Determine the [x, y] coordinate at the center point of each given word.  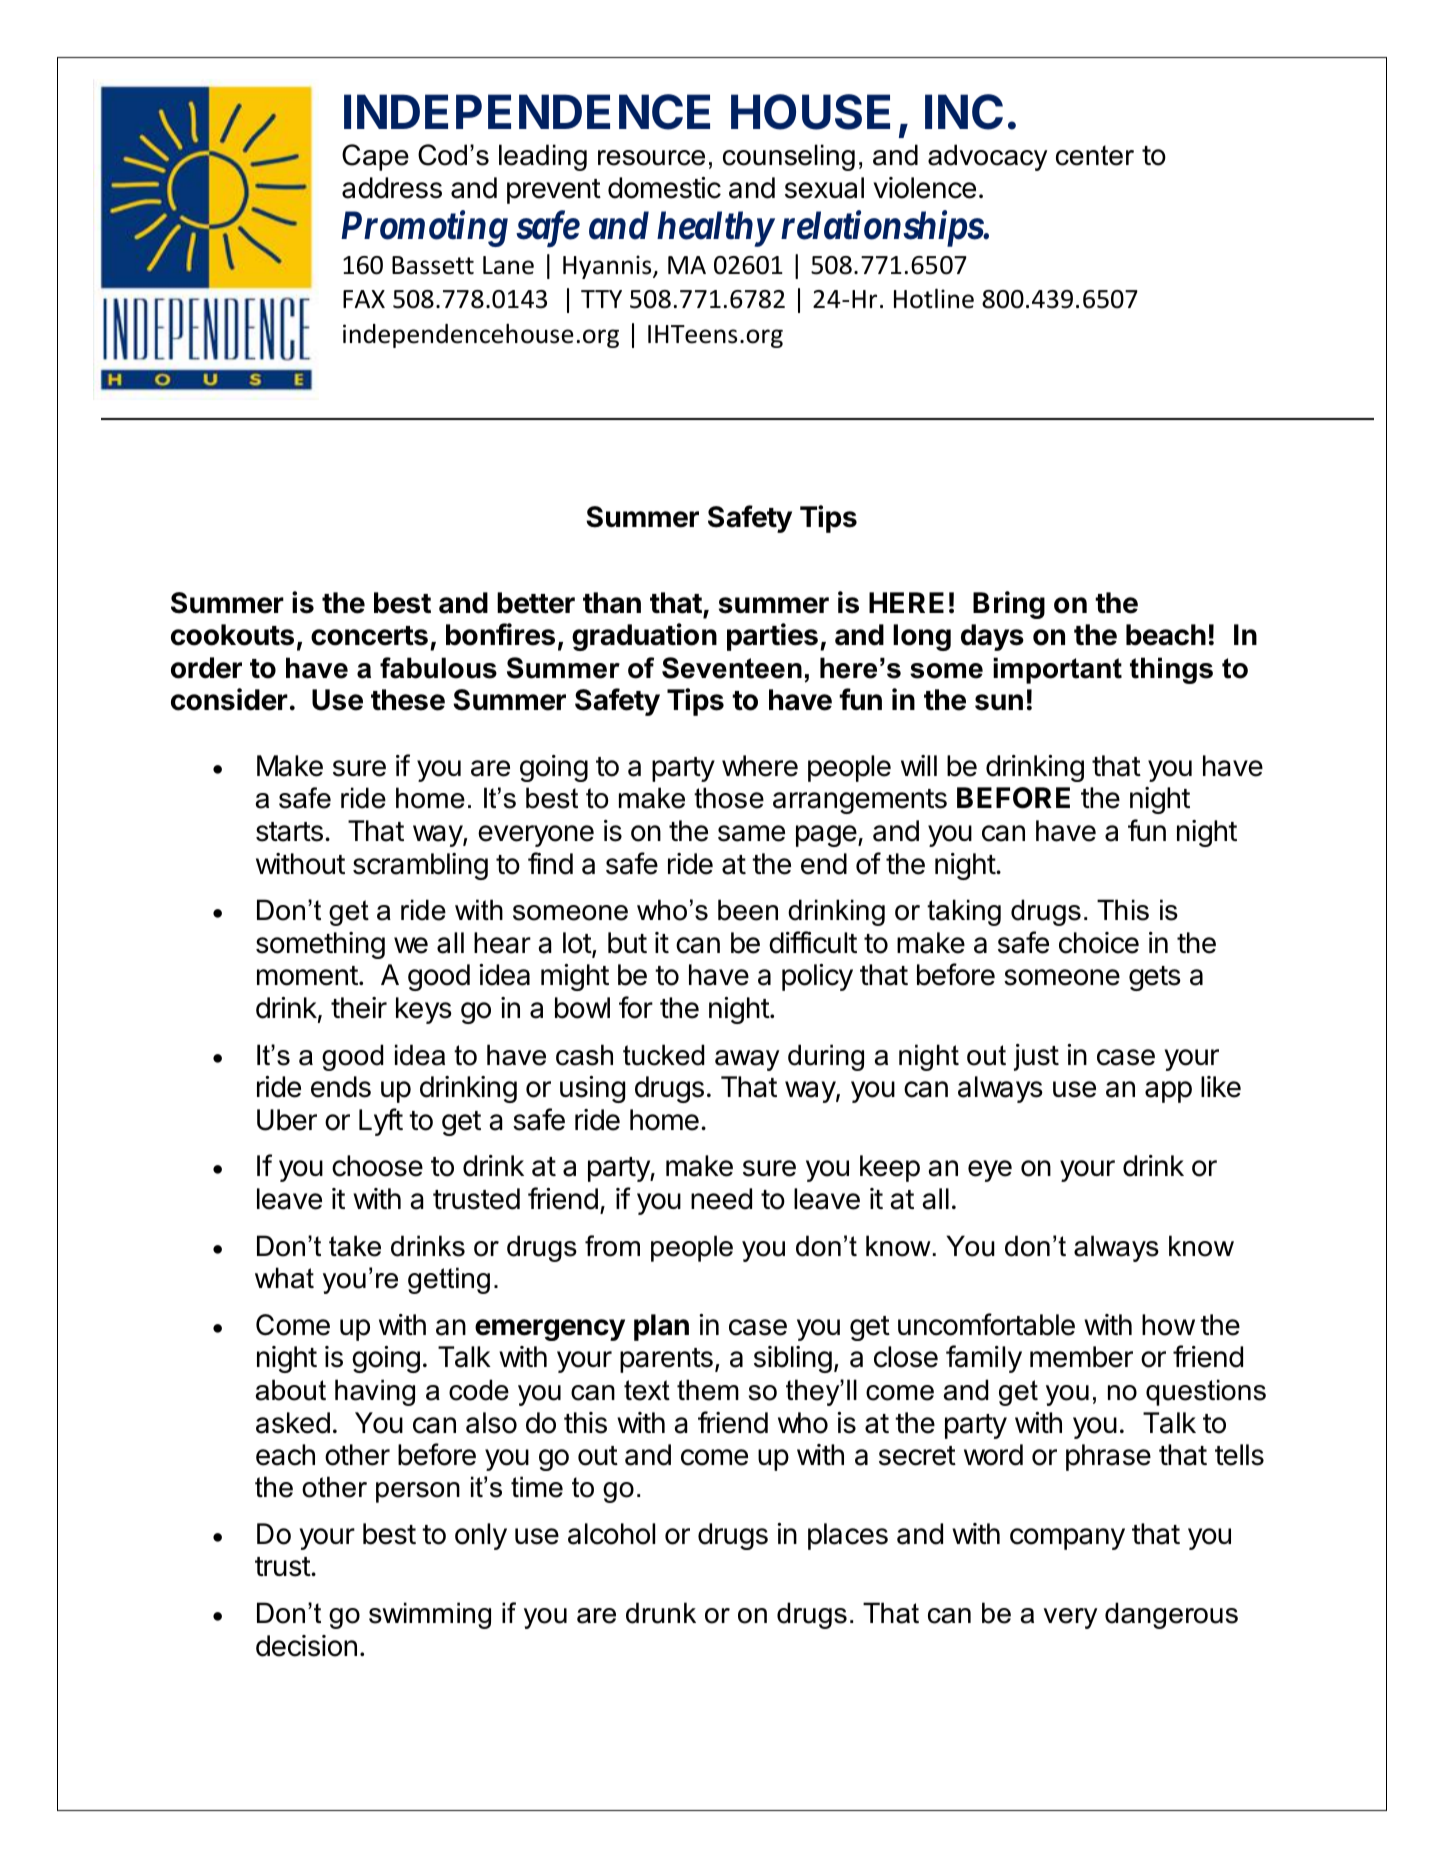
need [721, 1199]
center [1095, 155]
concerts [369, 636]
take [355, 1246]
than [612, 603]
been [748, 910]
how [1168, 1325]
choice [1099, 943]
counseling [789, 157]
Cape [375, 157]
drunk [661, 1613]
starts [289, 832]
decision [306, 1646]
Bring [1009, 605]
